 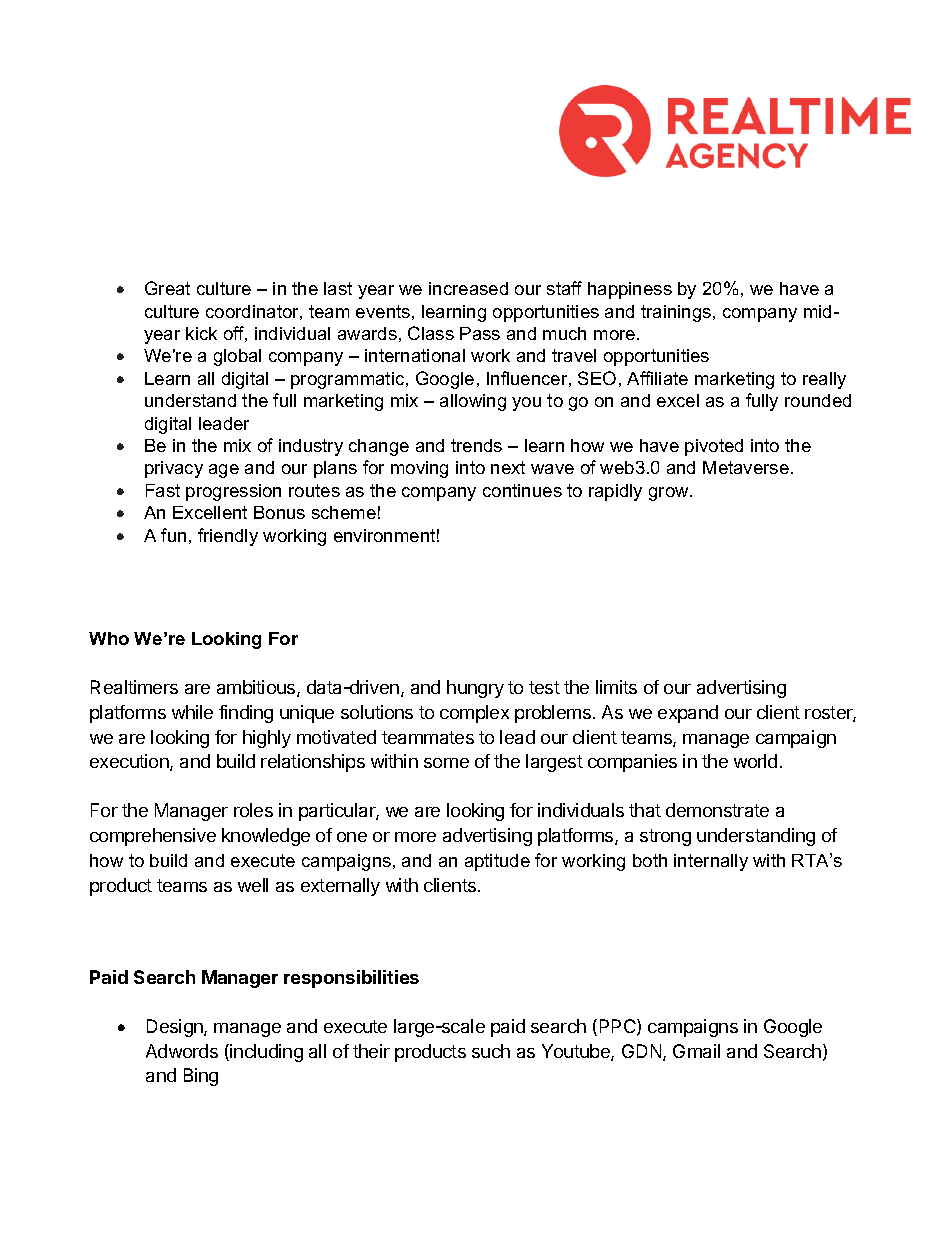 I want to click on trainings, so click(x=677, y=313).
